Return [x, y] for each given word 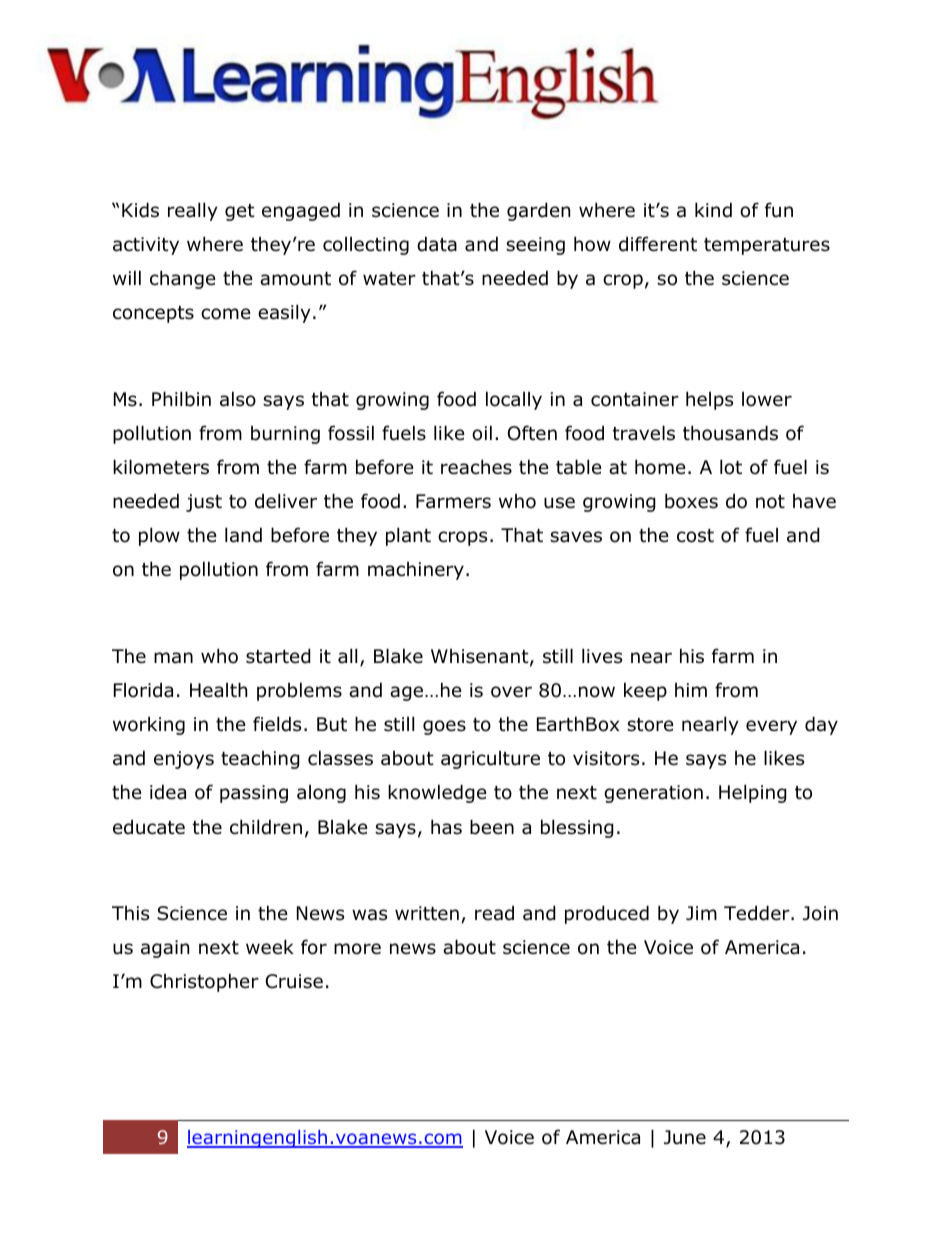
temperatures [767, 246]
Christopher [204, 982]
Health [218, 690]
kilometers [161, 467]
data [437, 244]
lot [731, 467]
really [193, 211]
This [130, 913]
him [691, 690]
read [494, 913]
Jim [701, 913]
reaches [476, 467]
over [511, 692]
